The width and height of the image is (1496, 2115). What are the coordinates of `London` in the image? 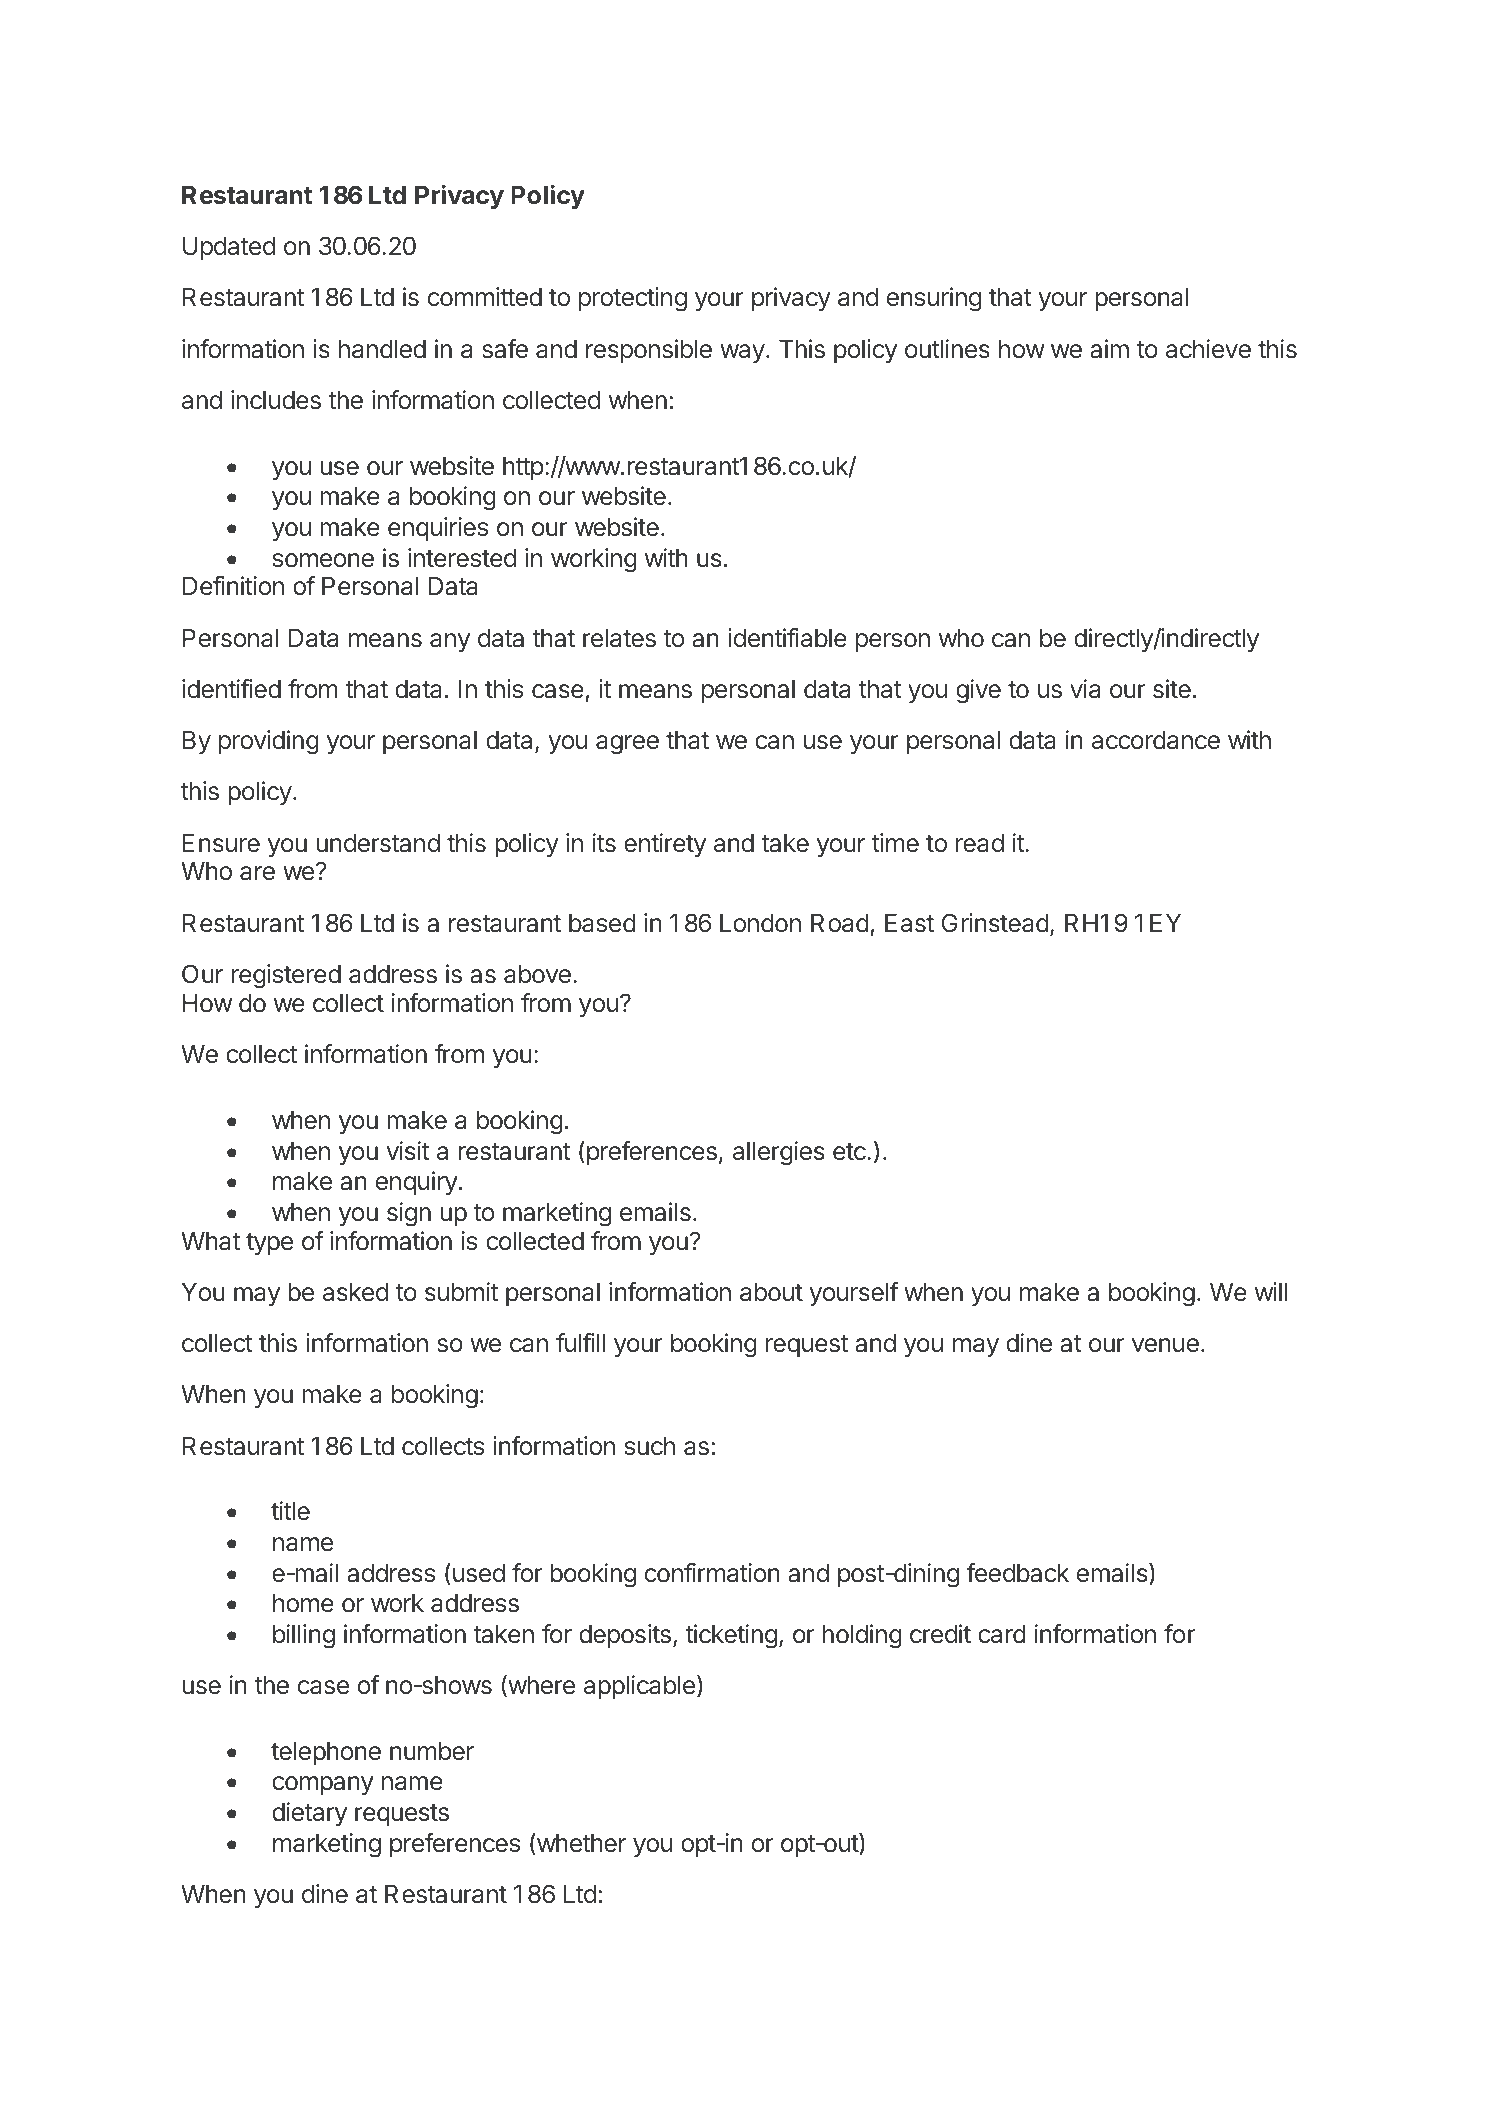 It's located at (760, 923).
